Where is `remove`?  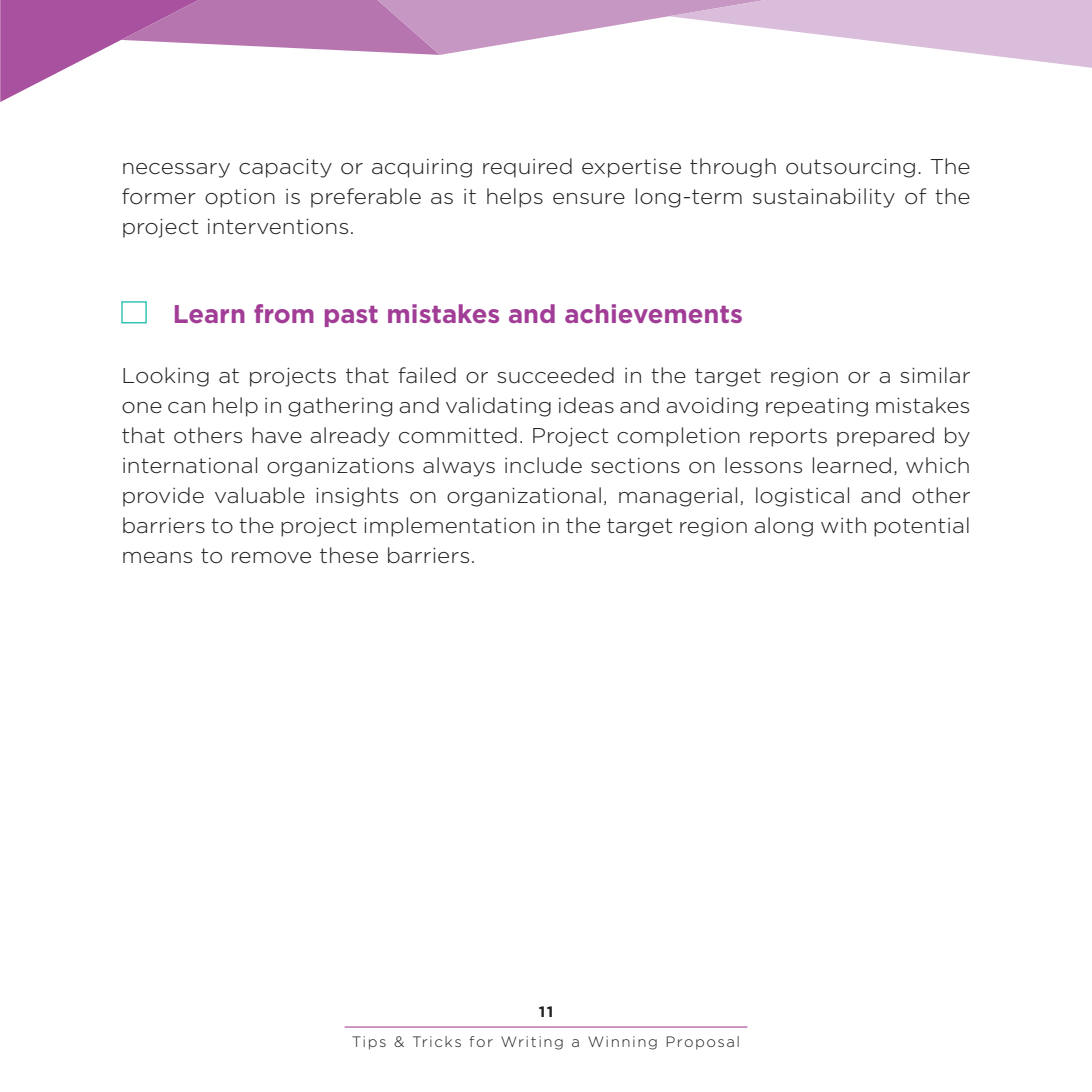 remove is located at coordinates (271, 558).
